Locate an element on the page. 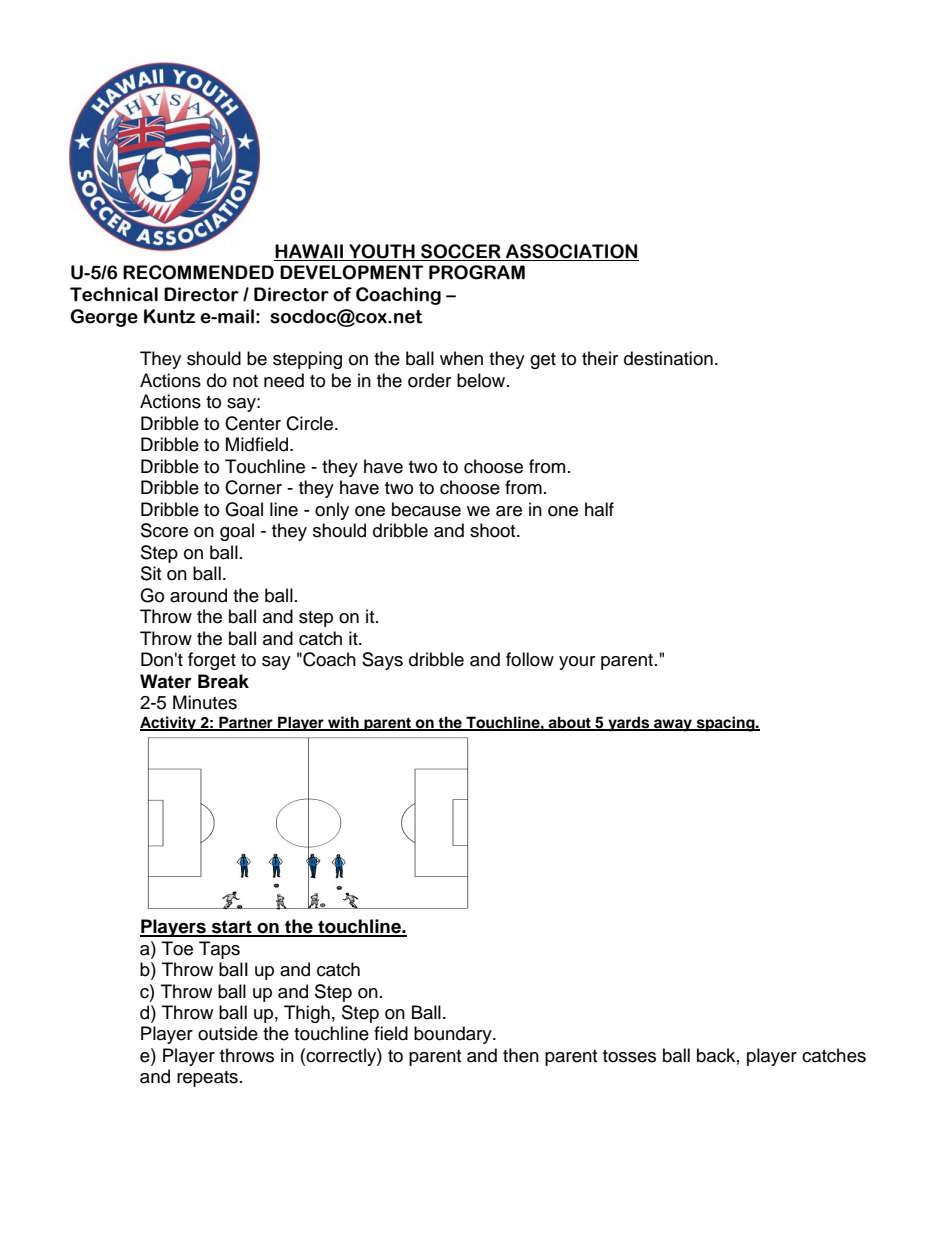 Image resolution: width=952 pixels, height=1233 pixels. Center is located at coordinates (253, 423).
